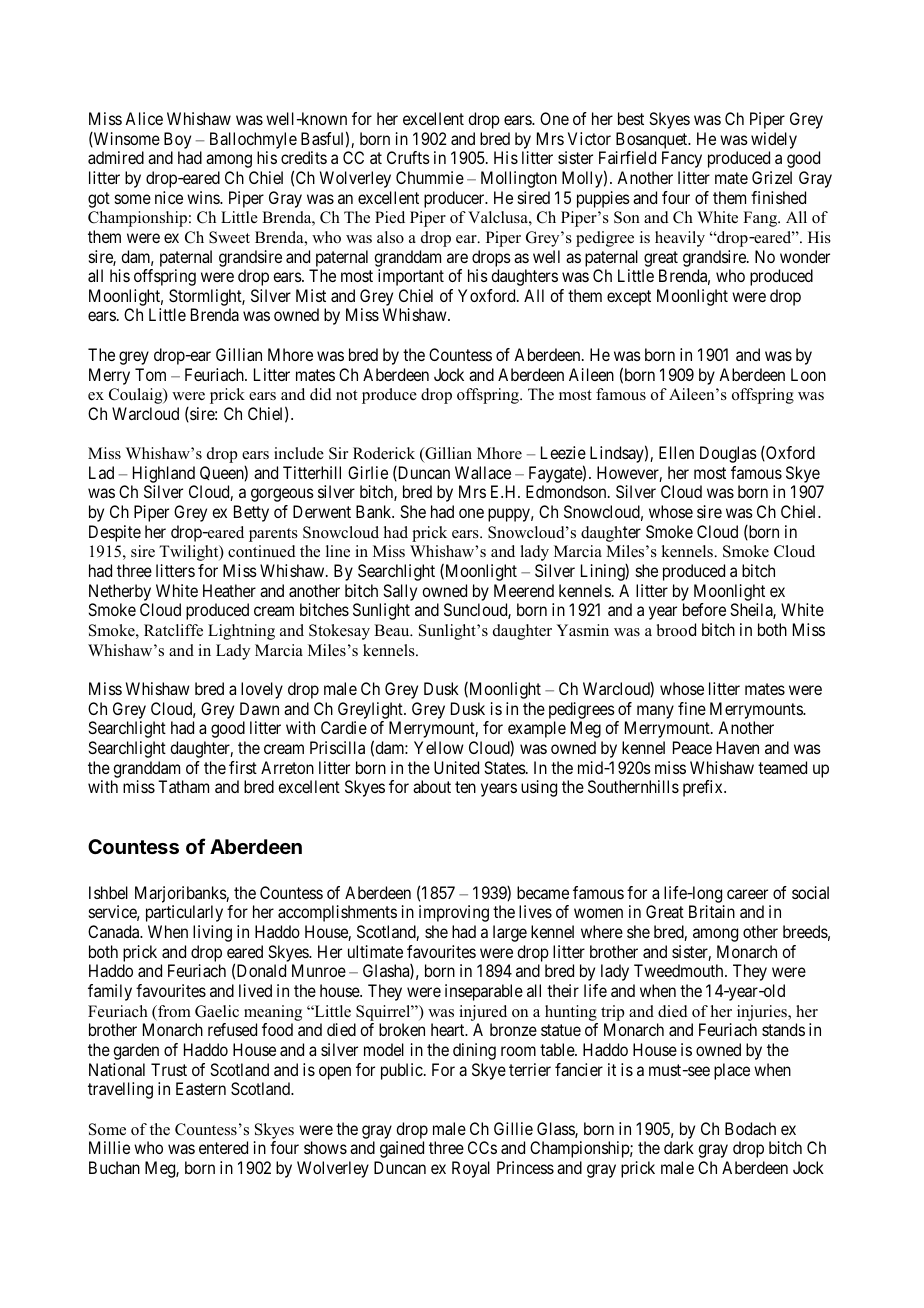 This page has width=924, height=1308. Describe the element at coordinates (223, 1147) in the page. I see `entered` at that location.
